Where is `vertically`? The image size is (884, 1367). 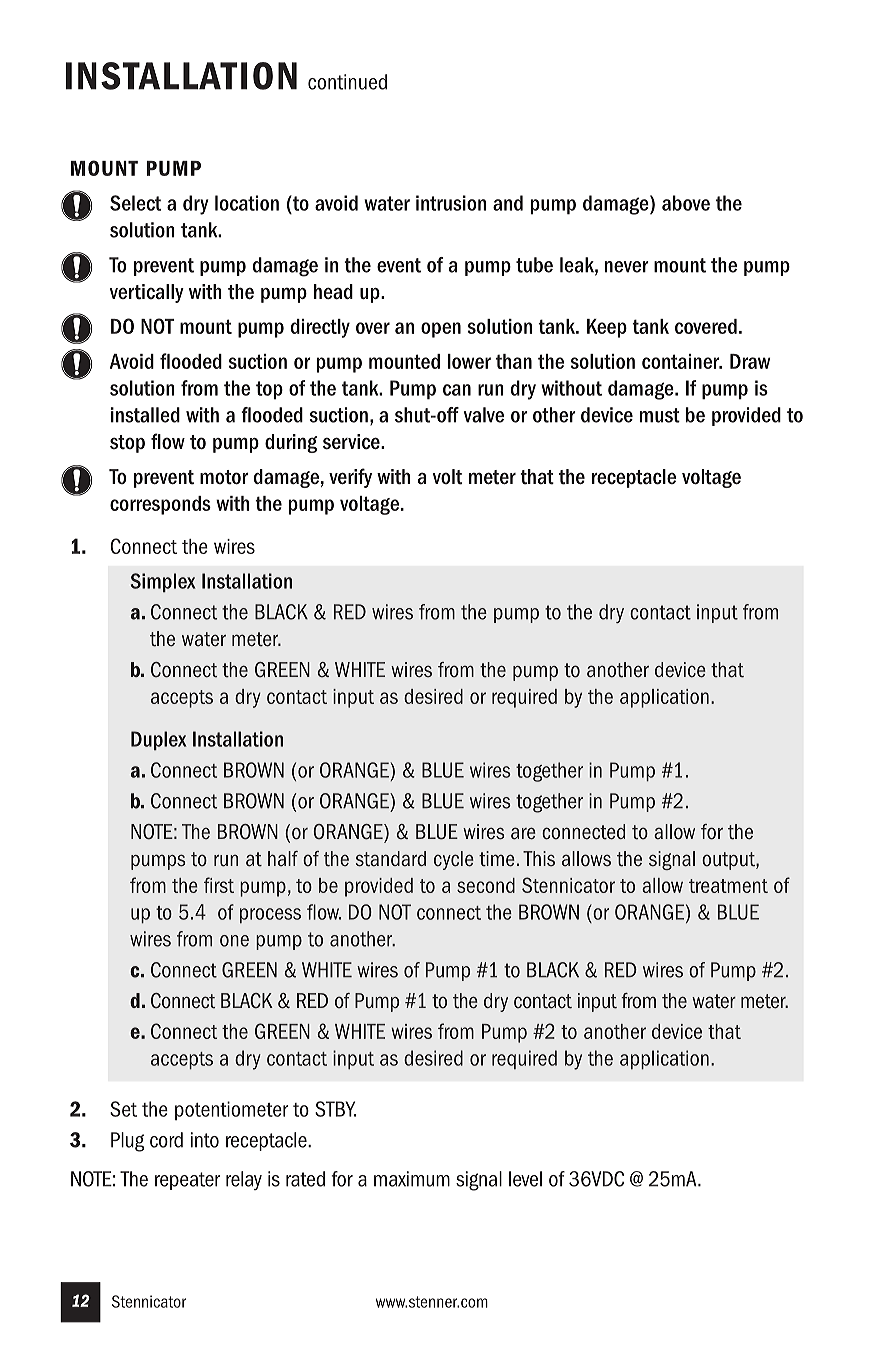
vertically is located at coordinates (147, 293).
